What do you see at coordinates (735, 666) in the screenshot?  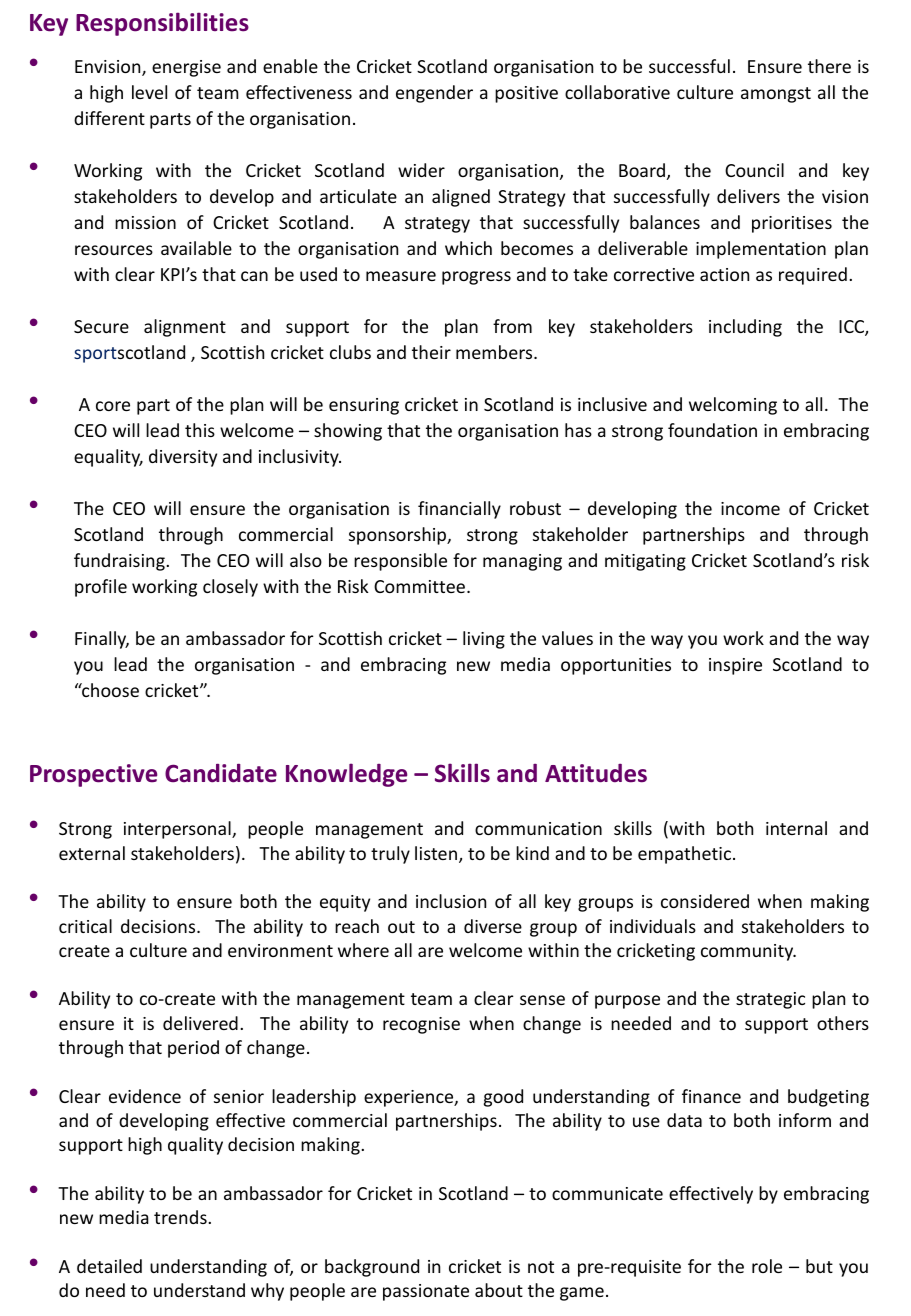 I see `inspire` at bounding box center [735, 666].
